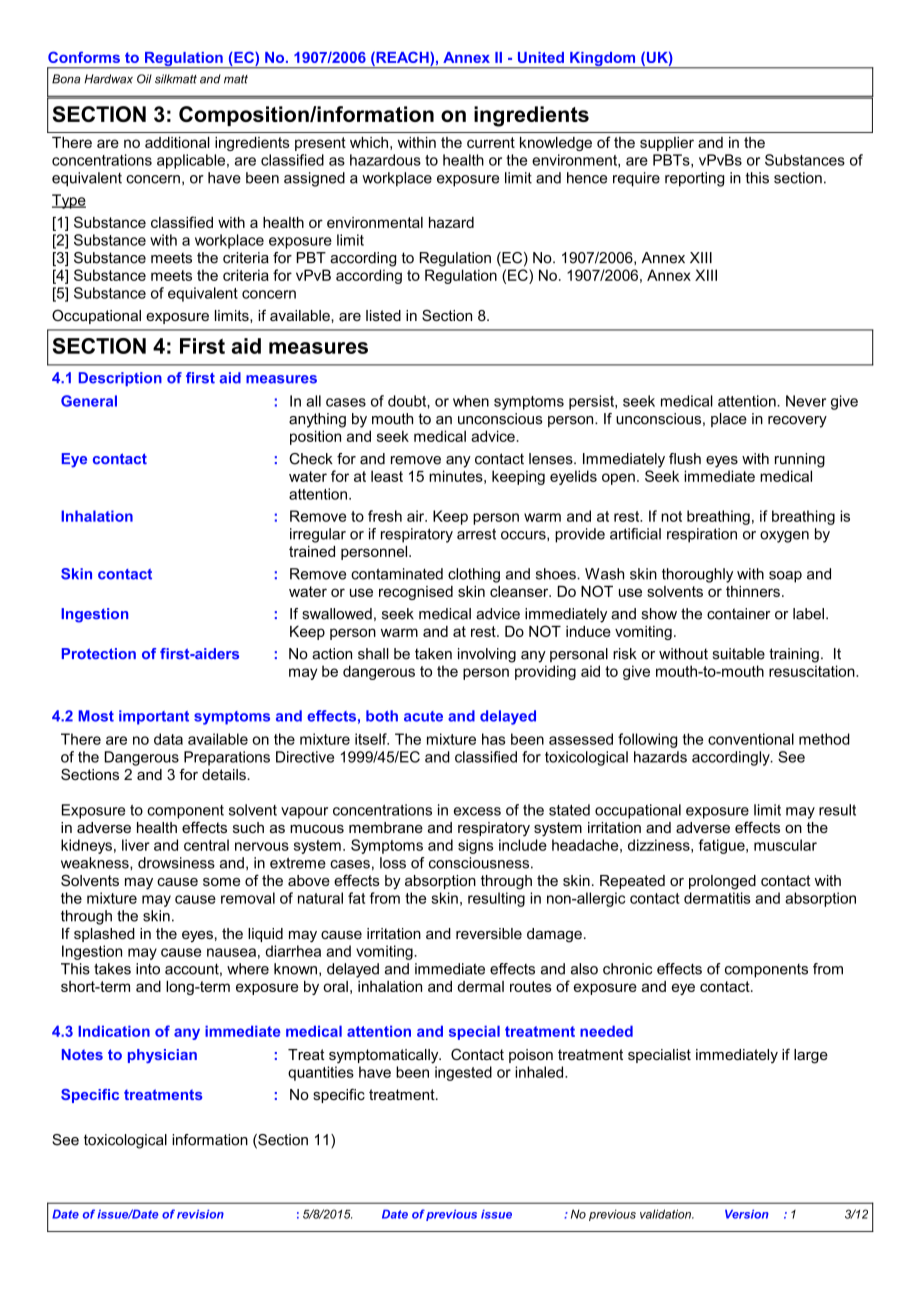 The image size is (924, 1308). I want to click on current, so click(491, 142).
